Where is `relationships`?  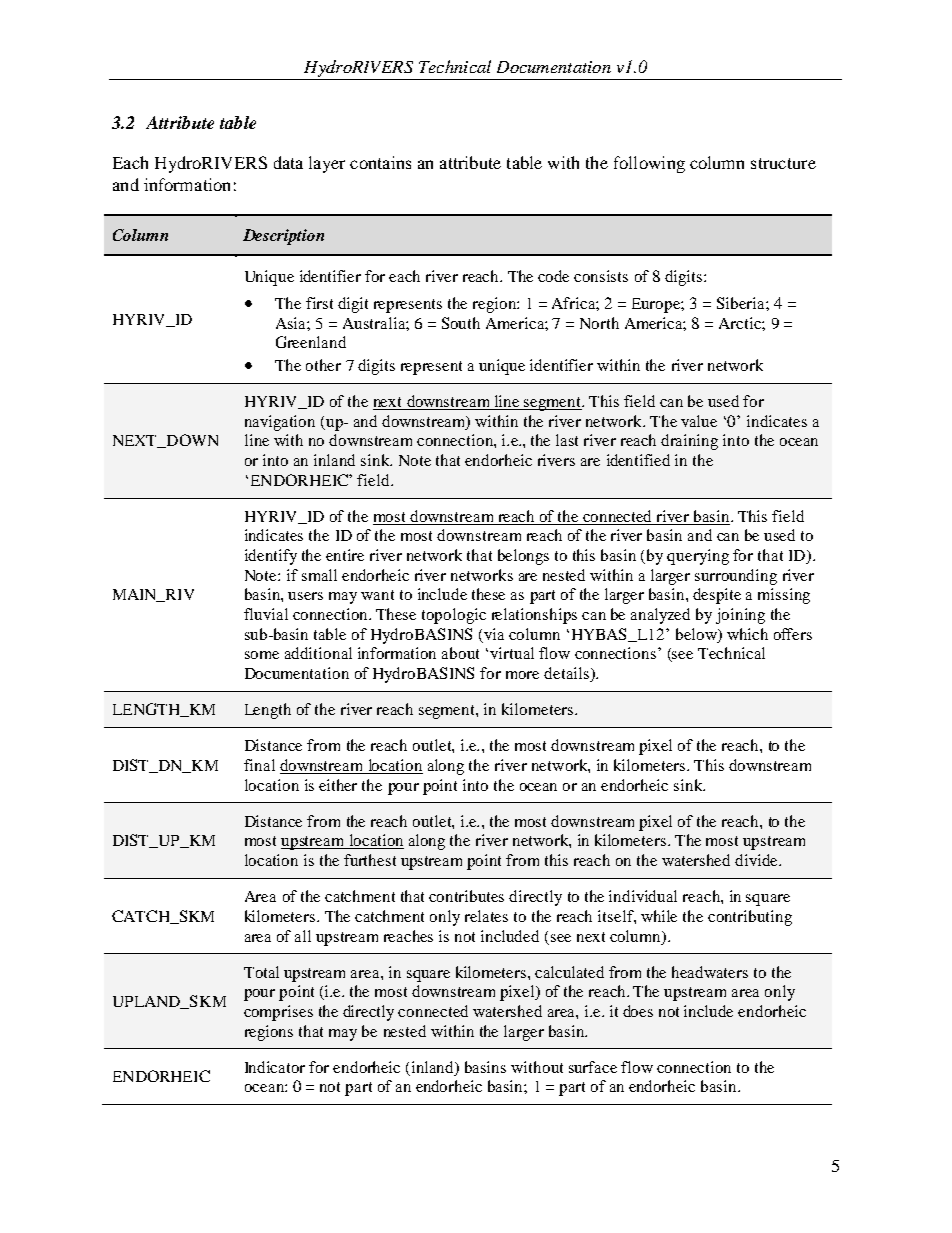
relationships is located at coordinates (534, 616).
